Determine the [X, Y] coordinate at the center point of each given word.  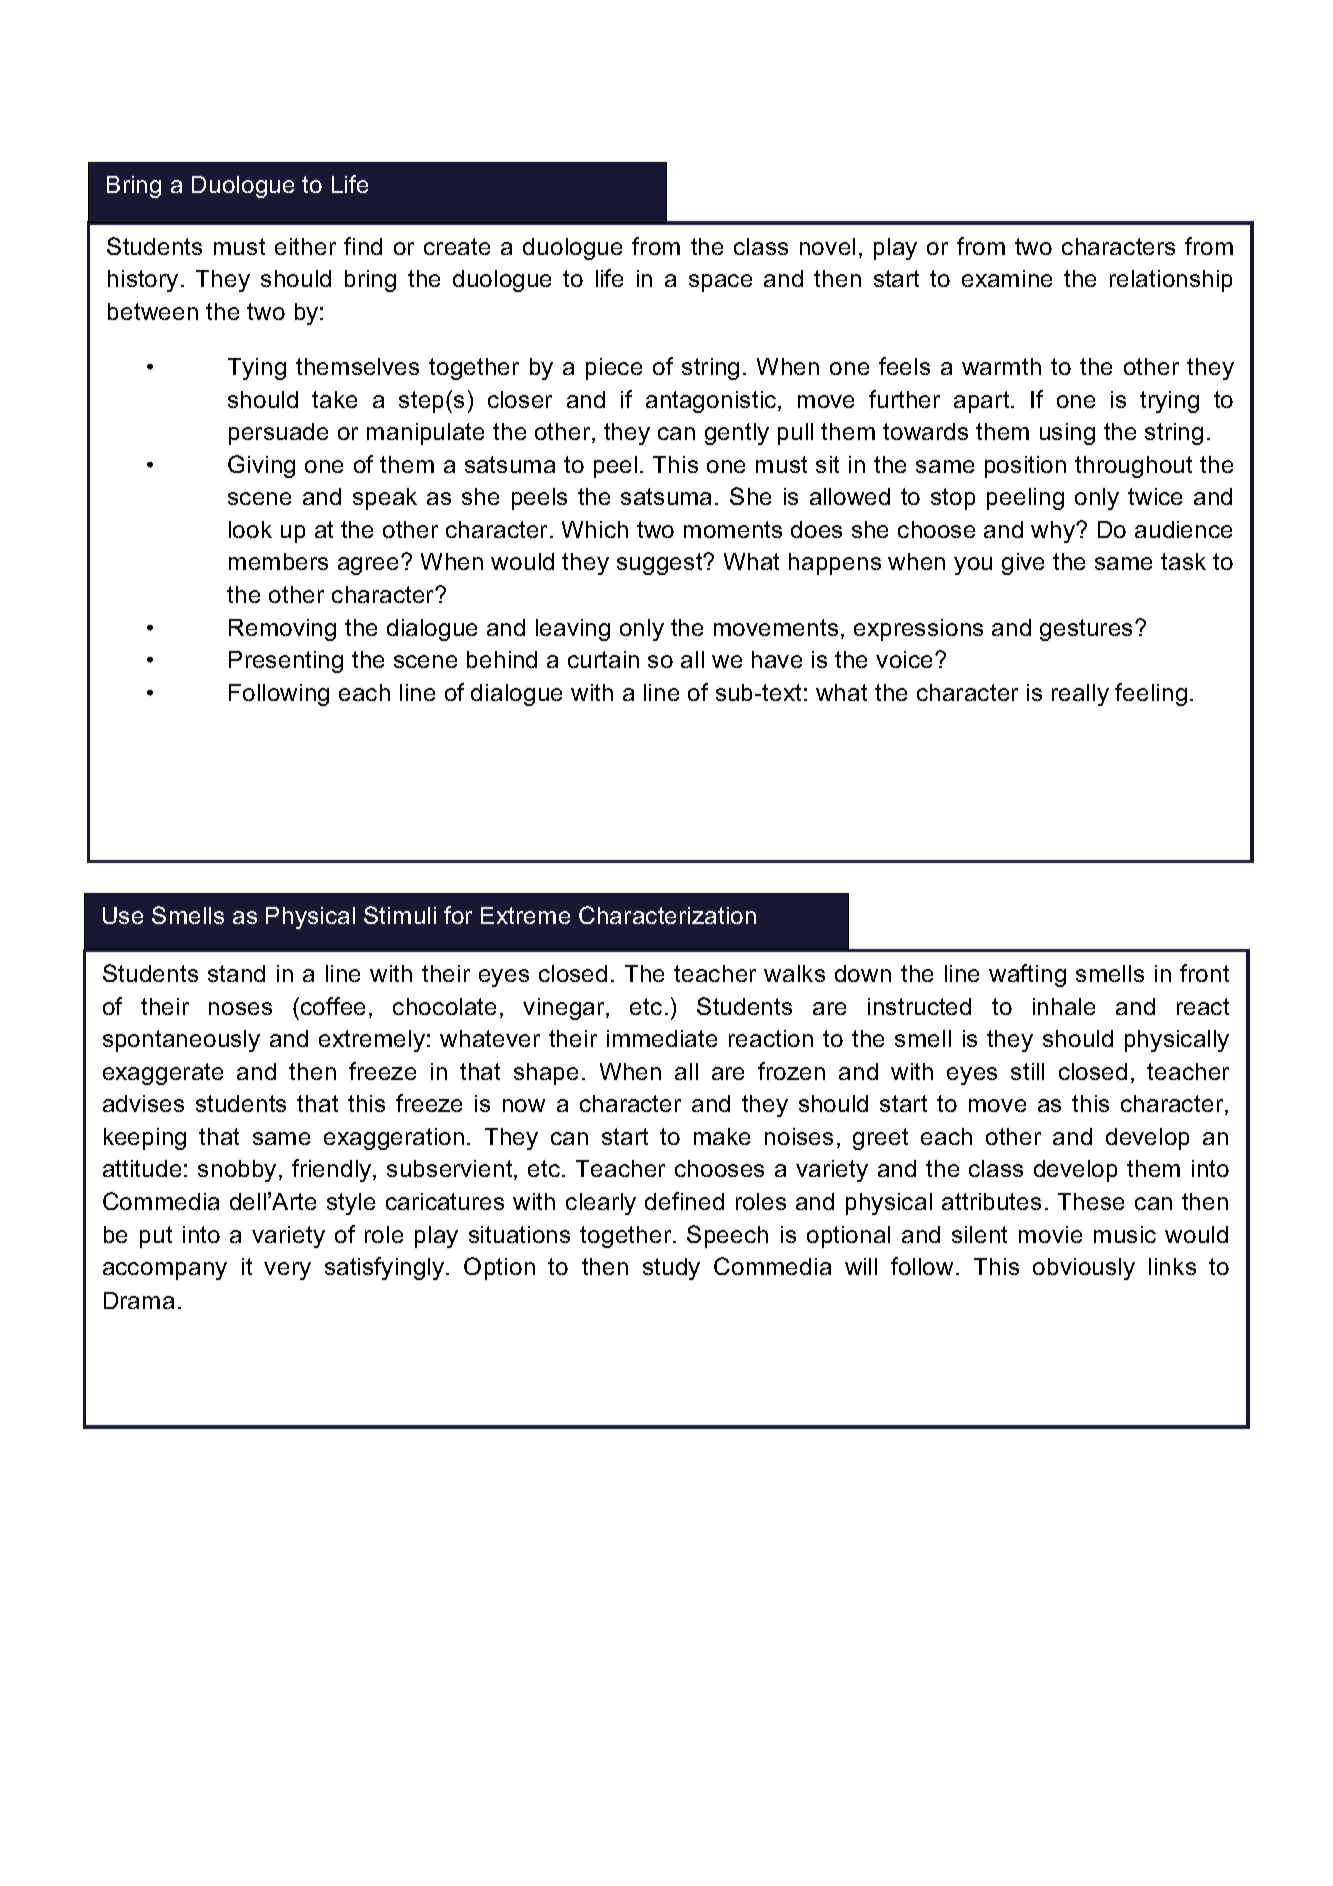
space [720, 283]
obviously [1084, 1269]
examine [1007, 278]
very [287, 1271]
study [671, 1269]
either [305, 246]
